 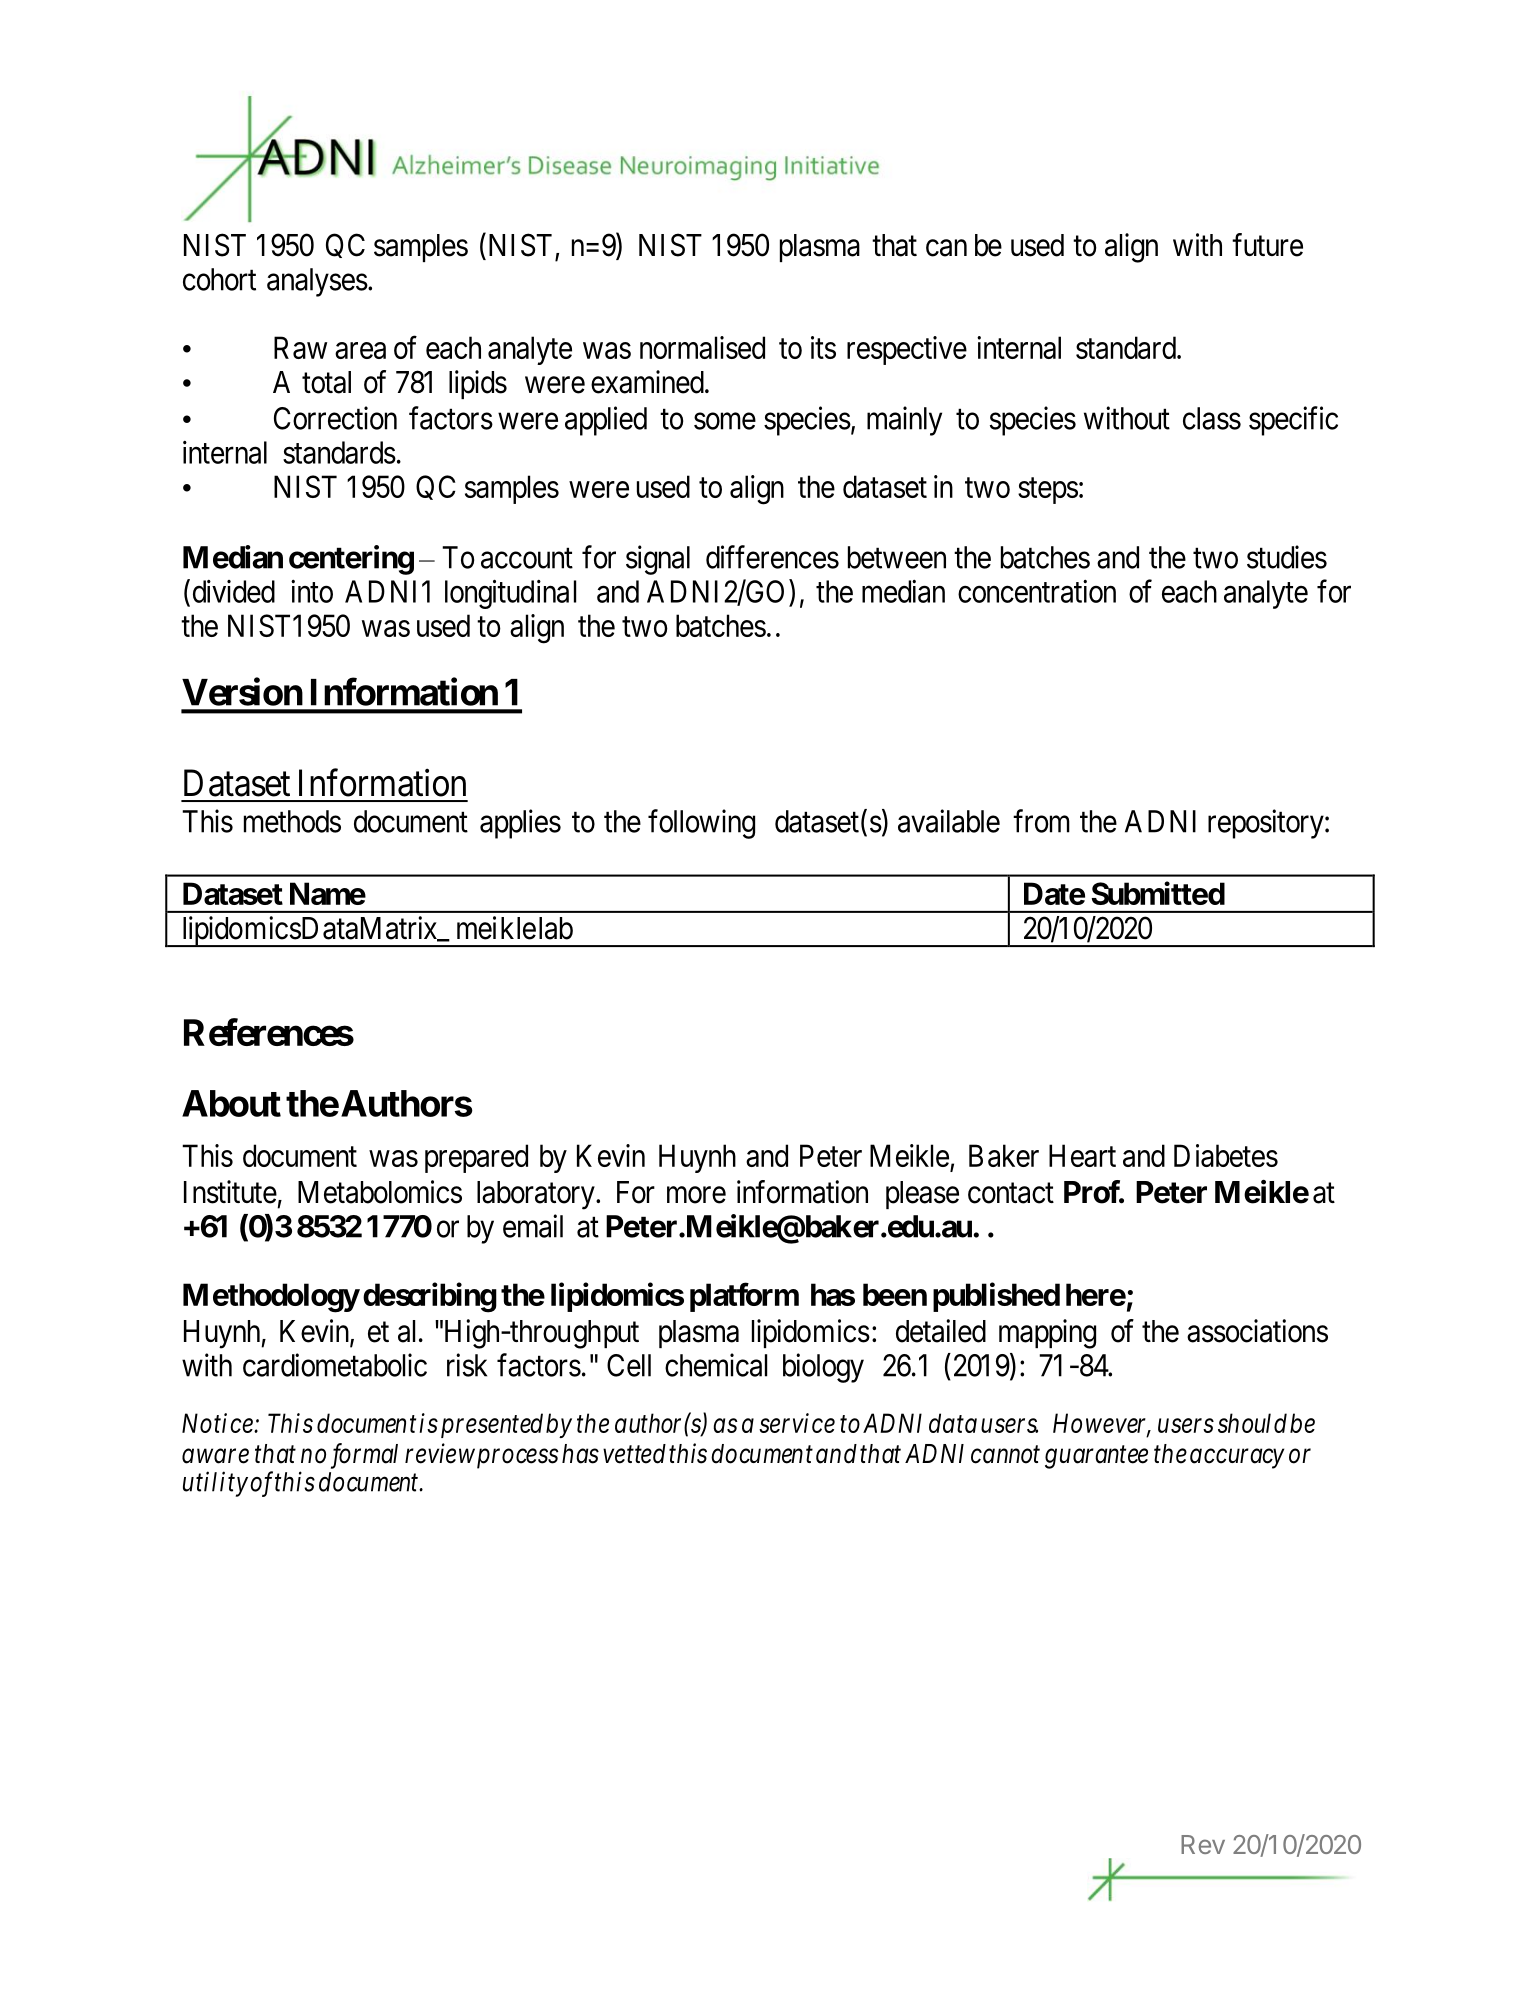 What do you see at coordinates (1096, 1457) in the image?
I see `guarantee` at bounding box center [1096, 1457].
